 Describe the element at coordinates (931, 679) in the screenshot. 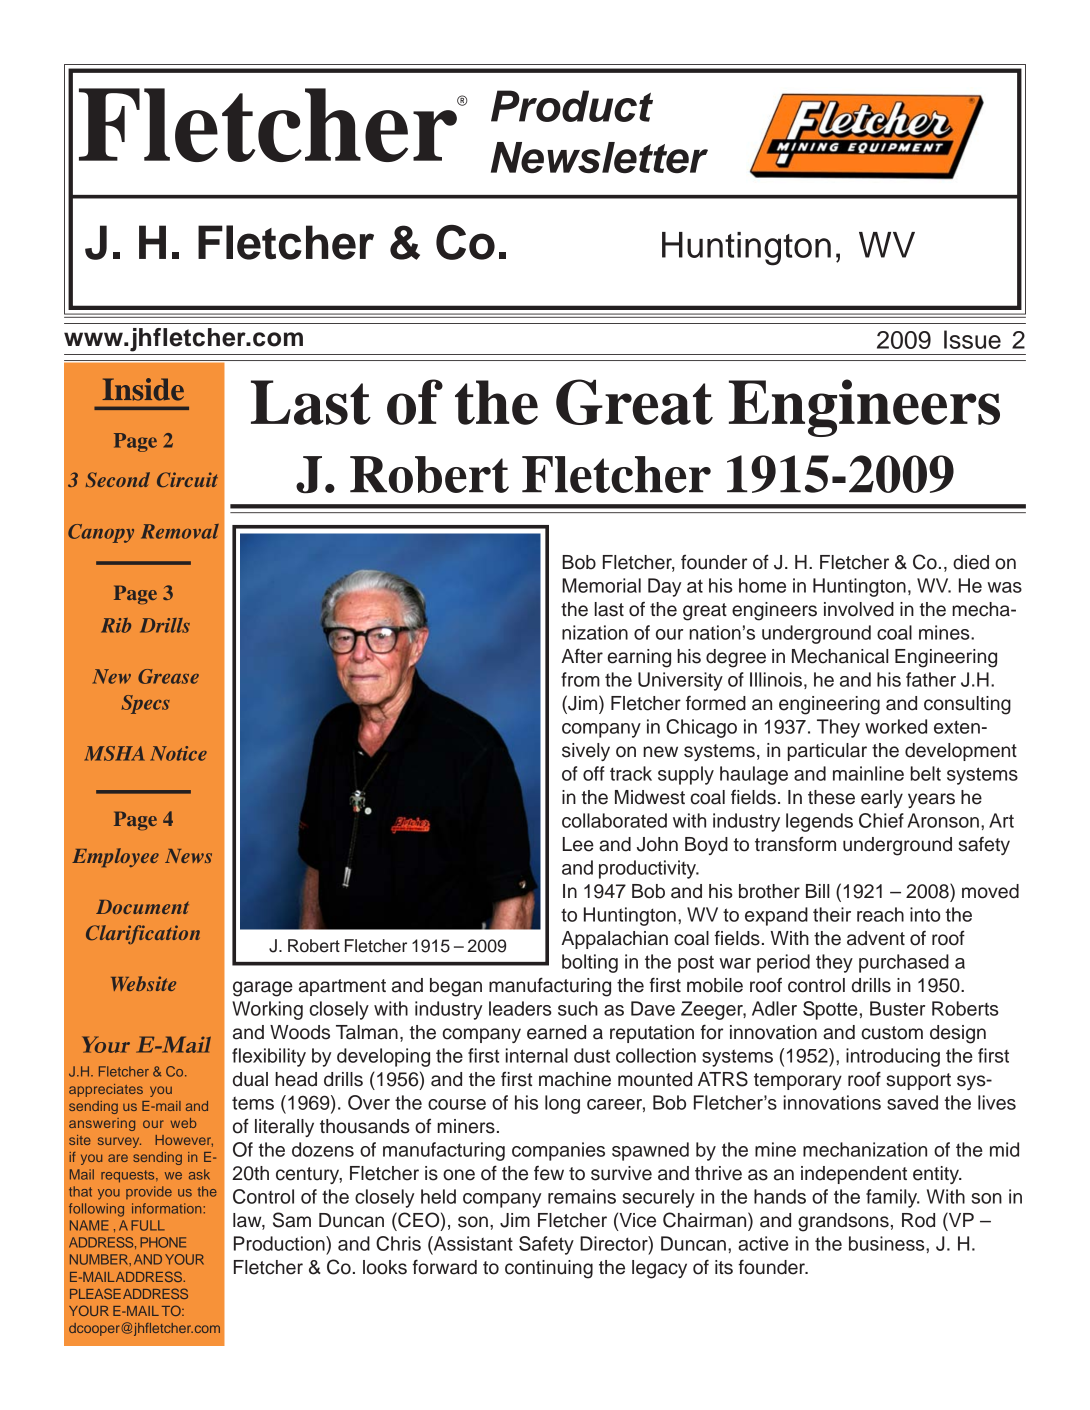

I see `father` at that location.
